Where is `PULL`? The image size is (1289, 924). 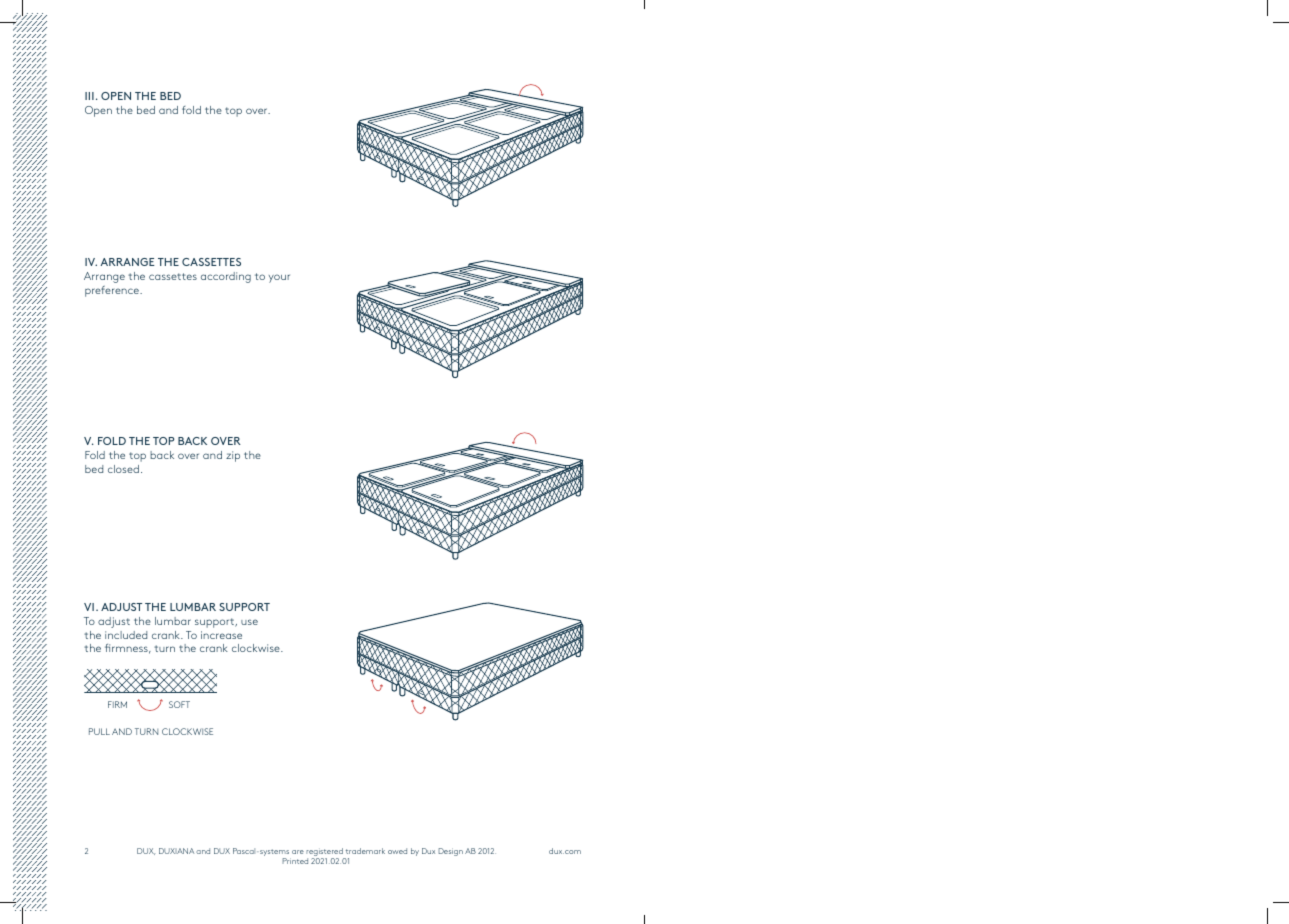
PULL is located at coordinates (99, 731).
